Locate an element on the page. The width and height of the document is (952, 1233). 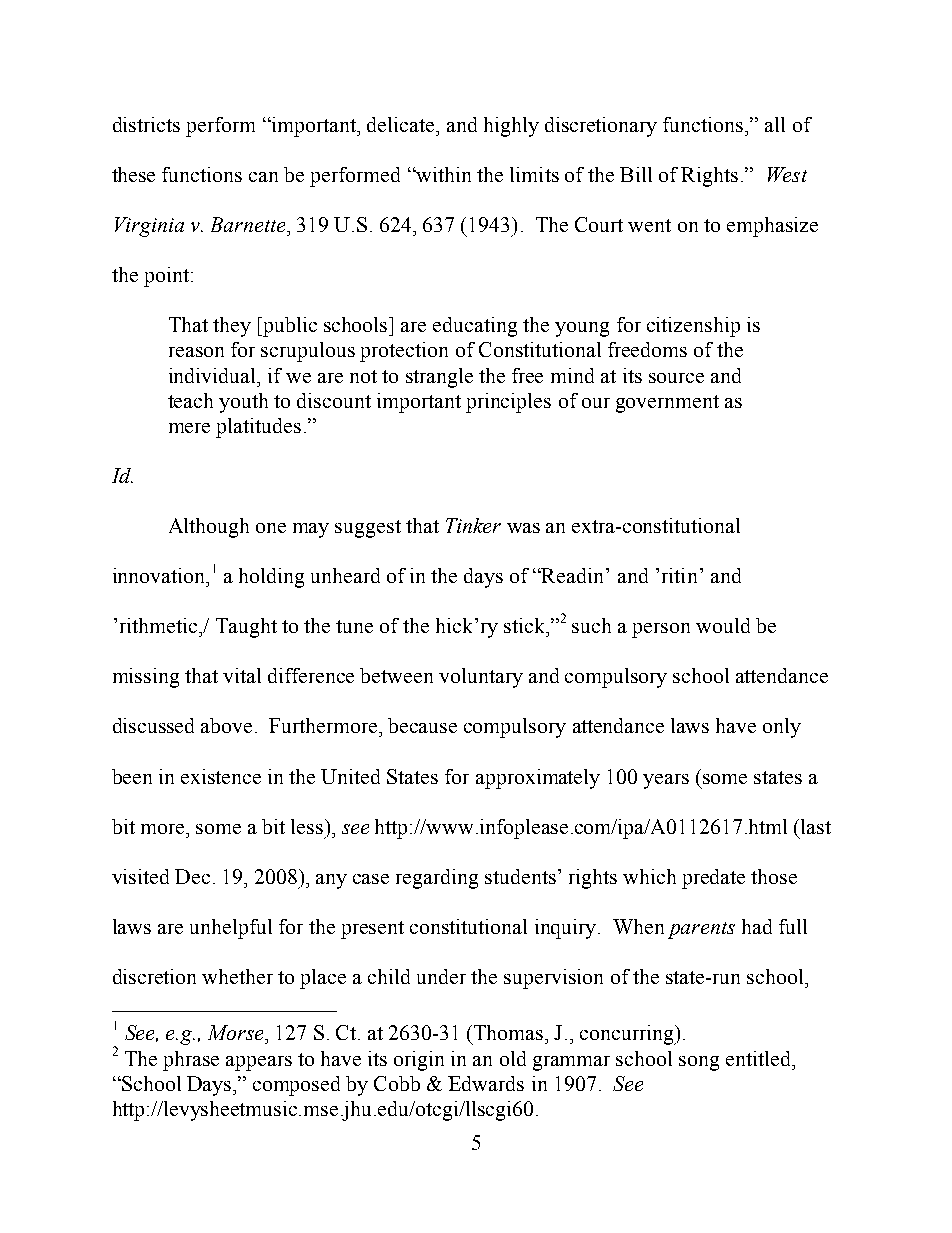
phrase is located at coordinates (191, 1061).
